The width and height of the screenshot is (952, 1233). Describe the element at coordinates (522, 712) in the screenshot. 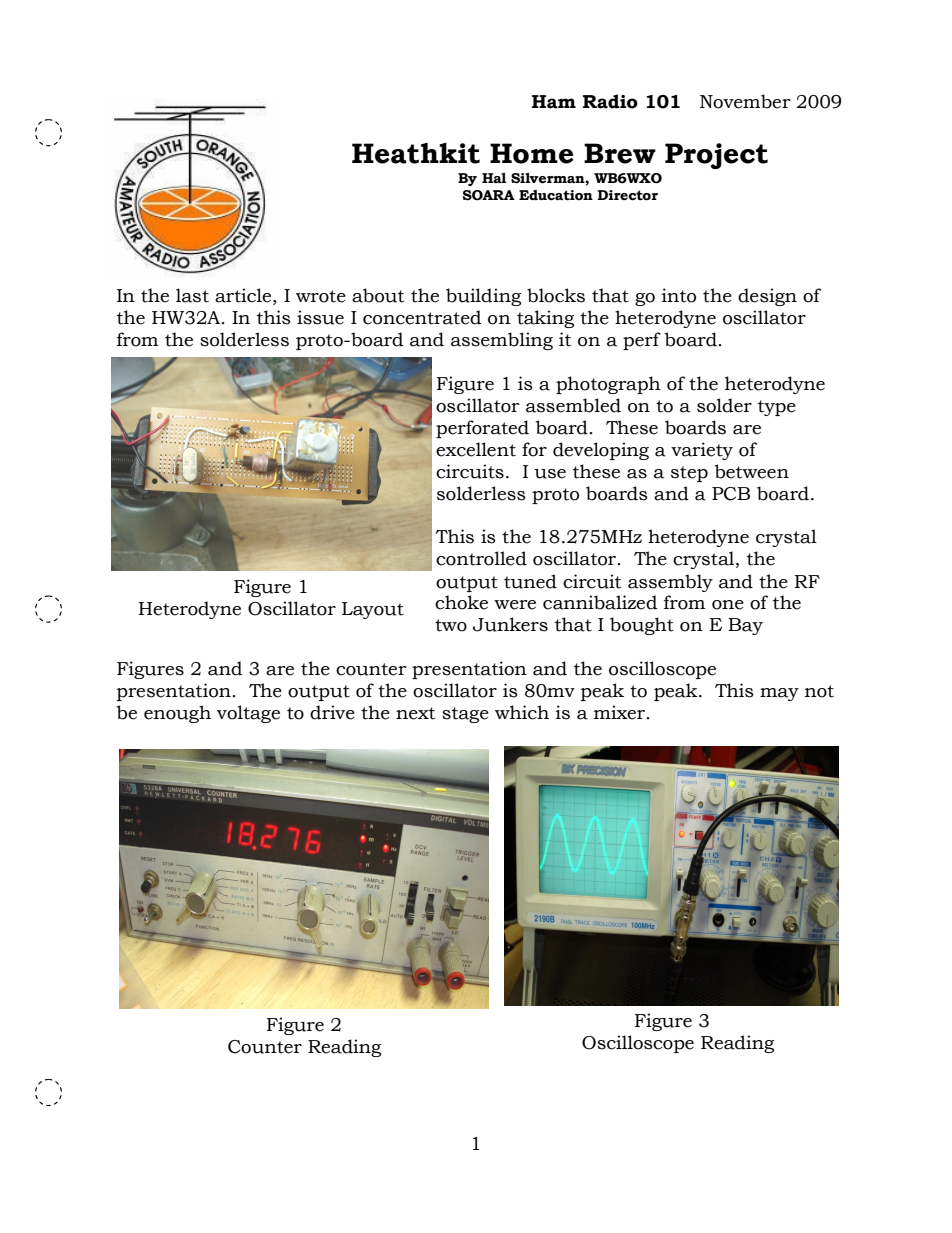

I see `which` at that location.
